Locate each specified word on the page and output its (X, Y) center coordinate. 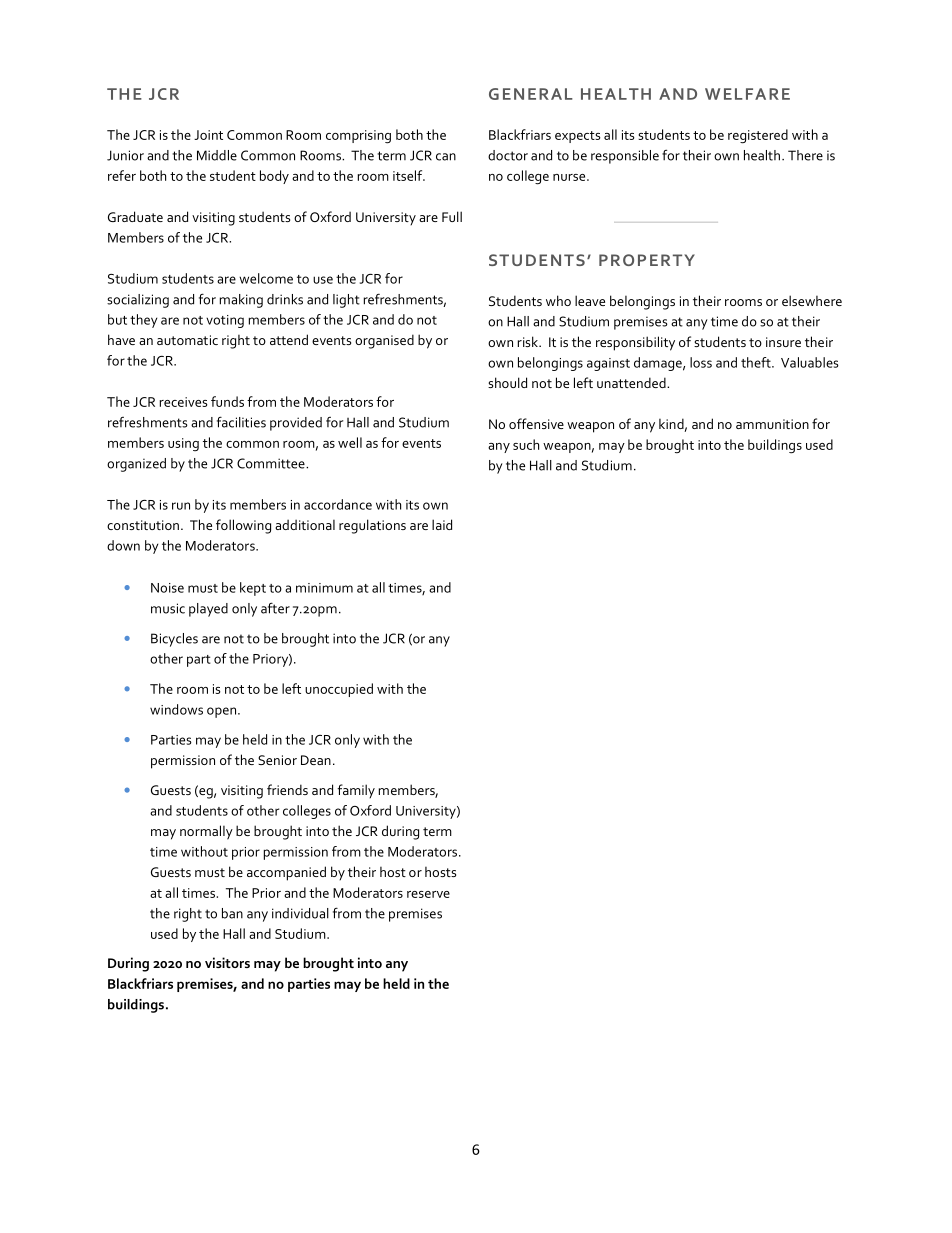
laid (442, 524)
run (181, 506)
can (446, 157)
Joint (208, 135)
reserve (428, 894)
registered (758, 136)
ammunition (772, 424)
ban (232, 913)
